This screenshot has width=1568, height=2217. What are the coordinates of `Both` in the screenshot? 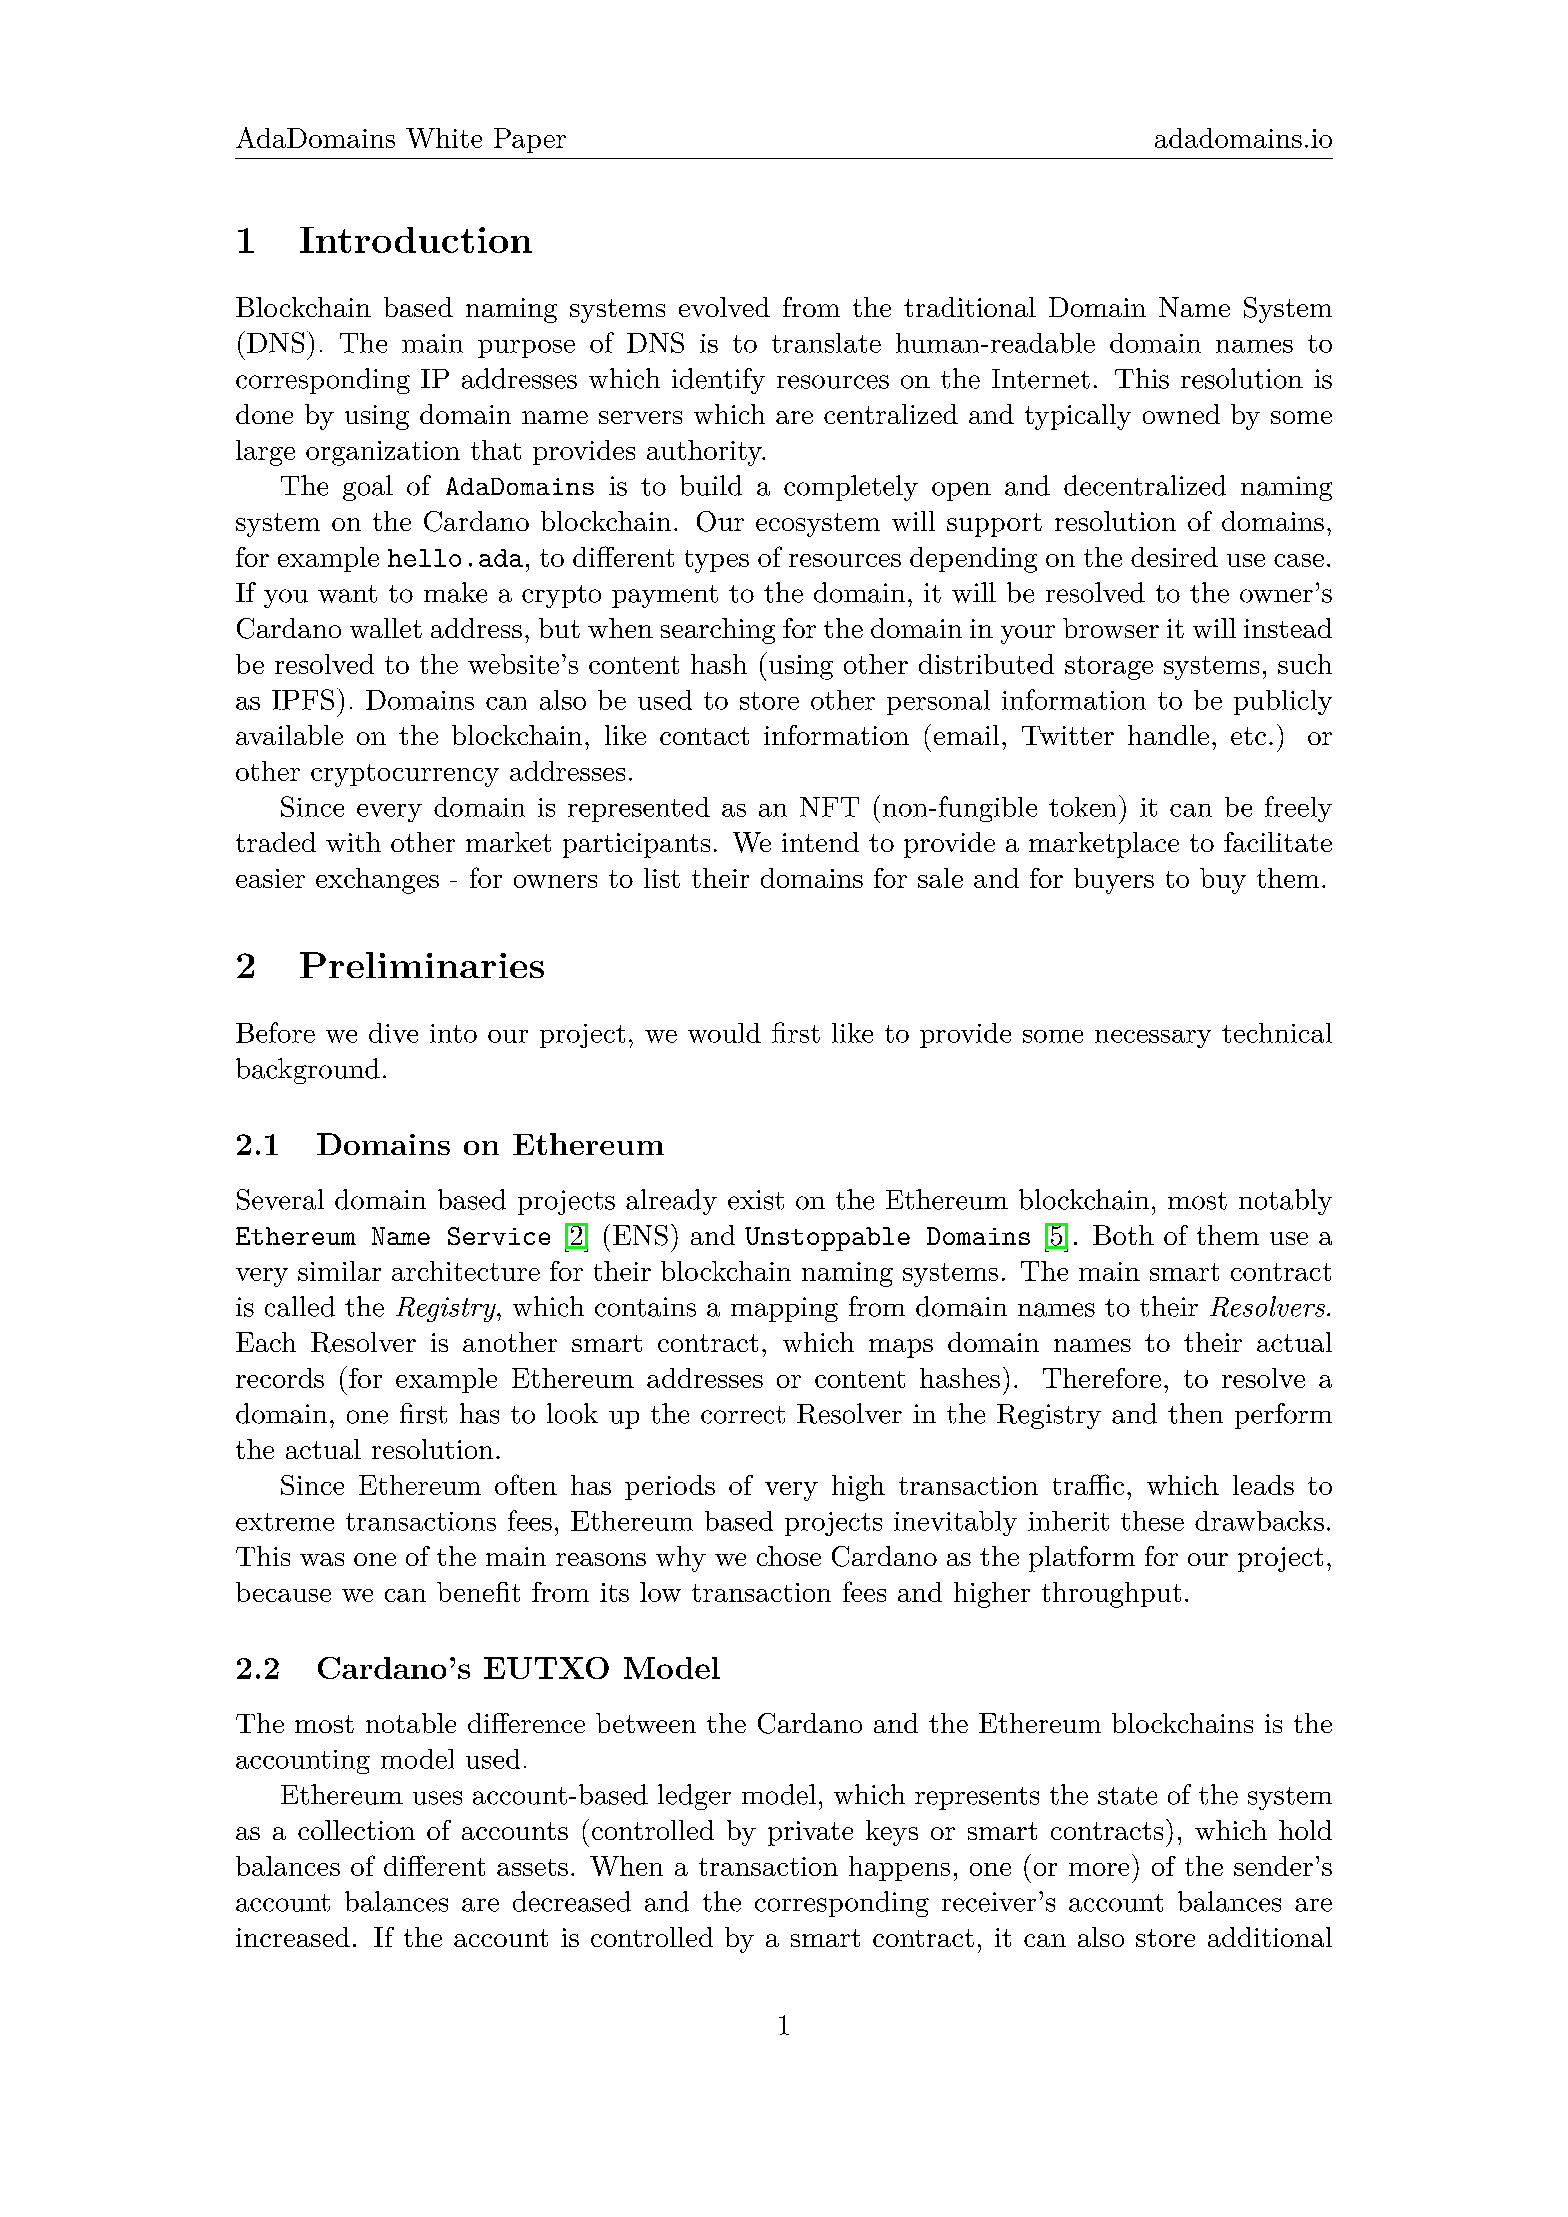 It's located at (1123, 1235).
